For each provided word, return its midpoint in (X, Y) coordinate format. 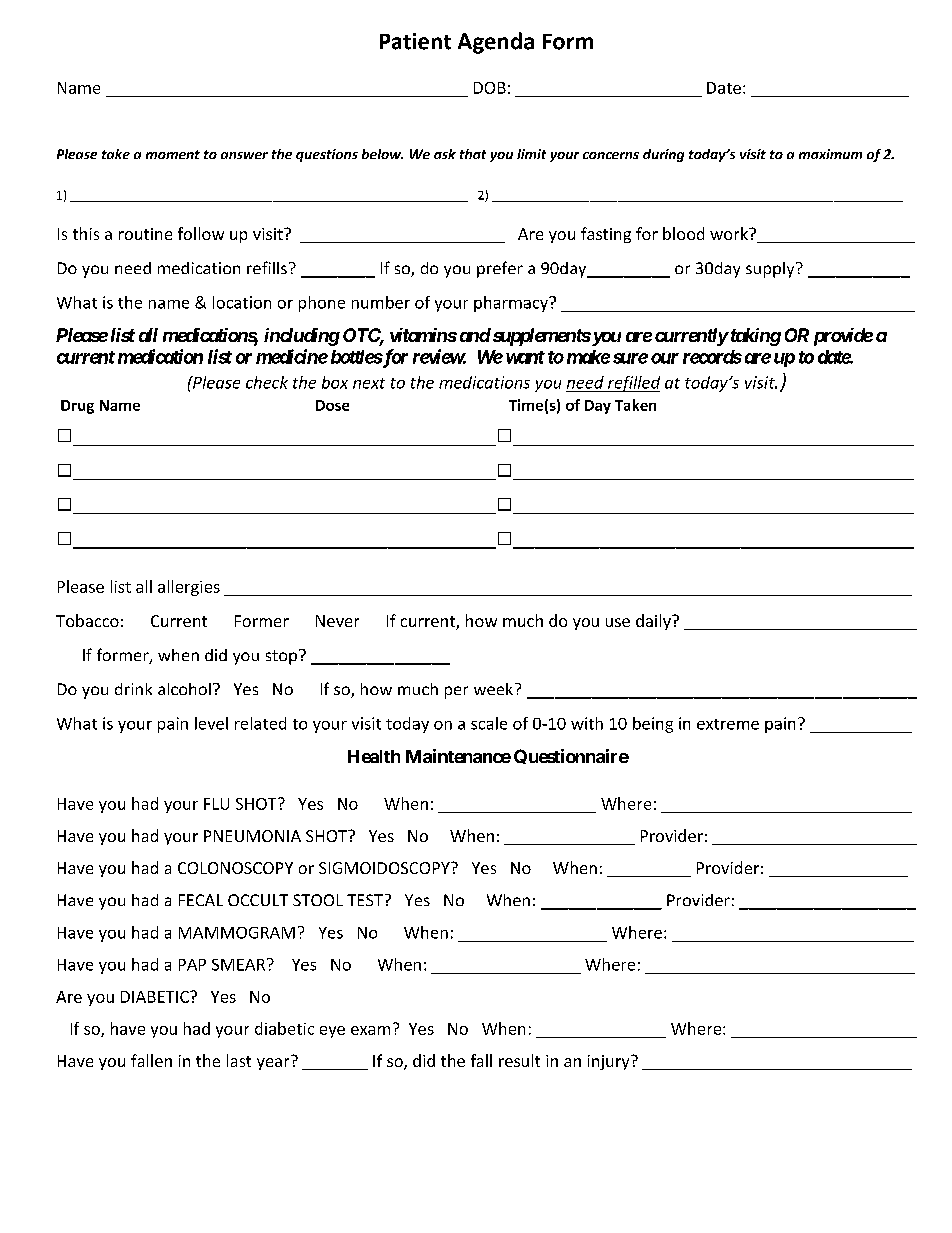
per (456, 692)
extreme (728, 724)
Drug (77, 407)
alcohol (184, 689)
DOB (490, 88)
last (239, 1060)
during (663, 155)
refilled (633, 384)
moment (173, 154)
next (369, 383)
